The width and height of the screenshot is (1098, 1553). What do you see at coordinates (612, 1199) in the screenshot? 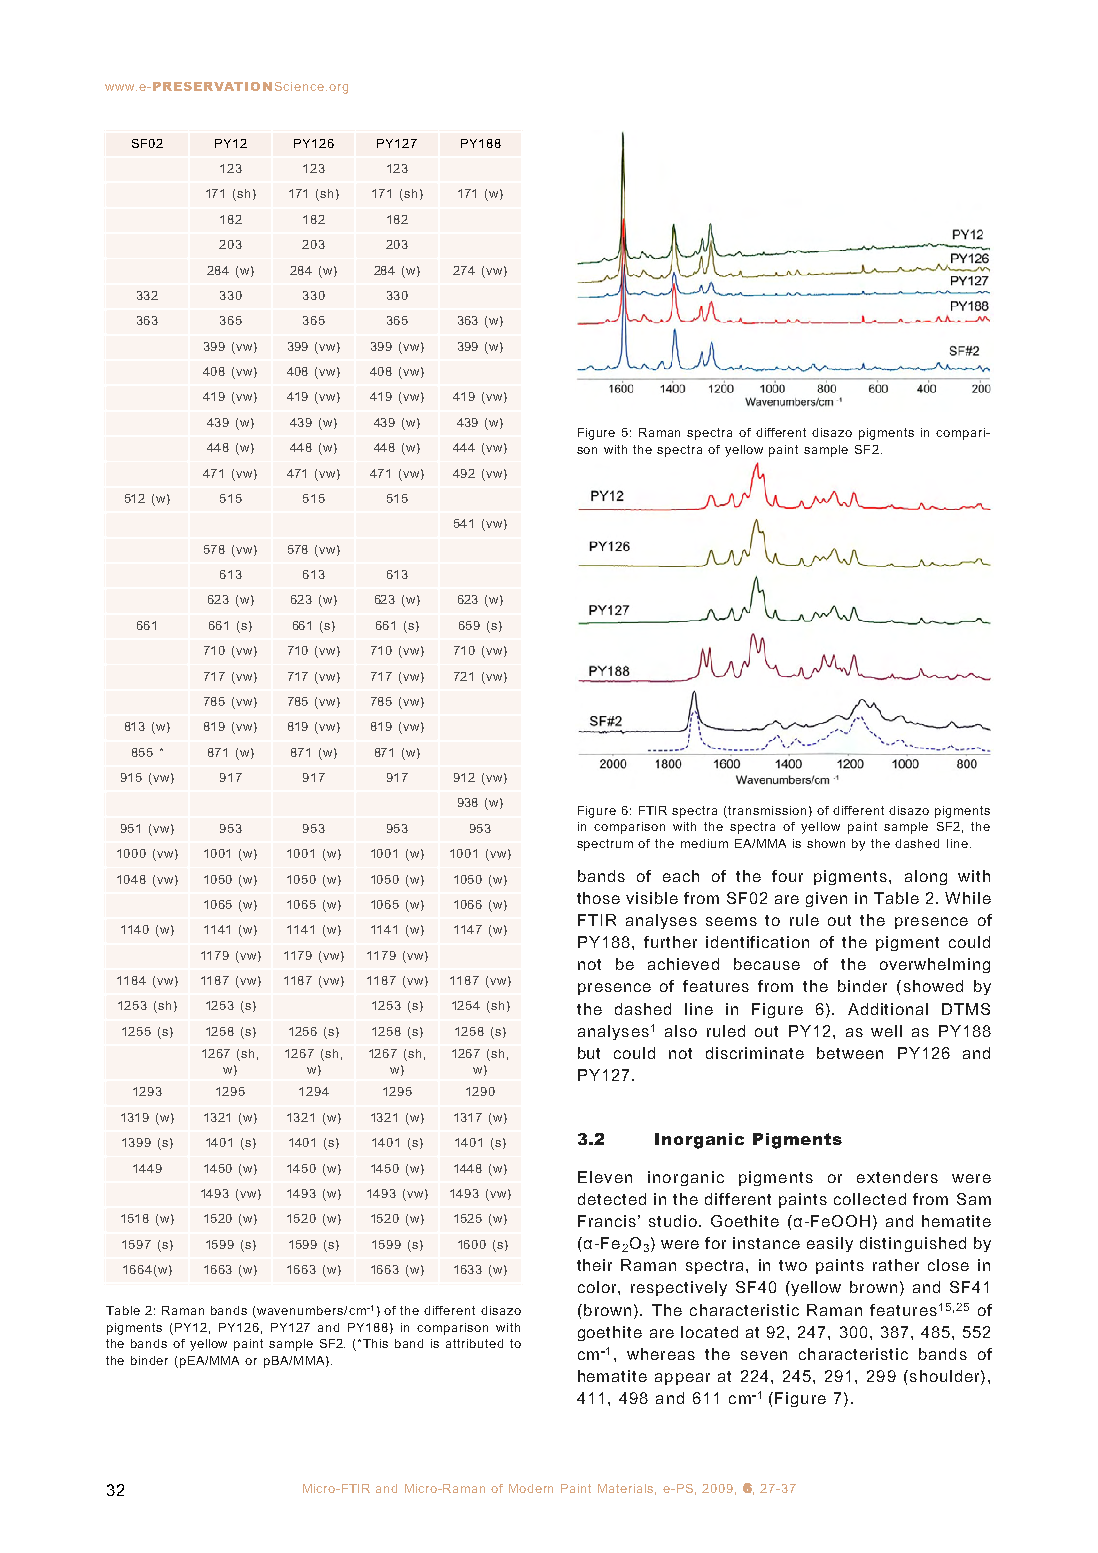
I see `detected` at bounding box center [612, 1199].
